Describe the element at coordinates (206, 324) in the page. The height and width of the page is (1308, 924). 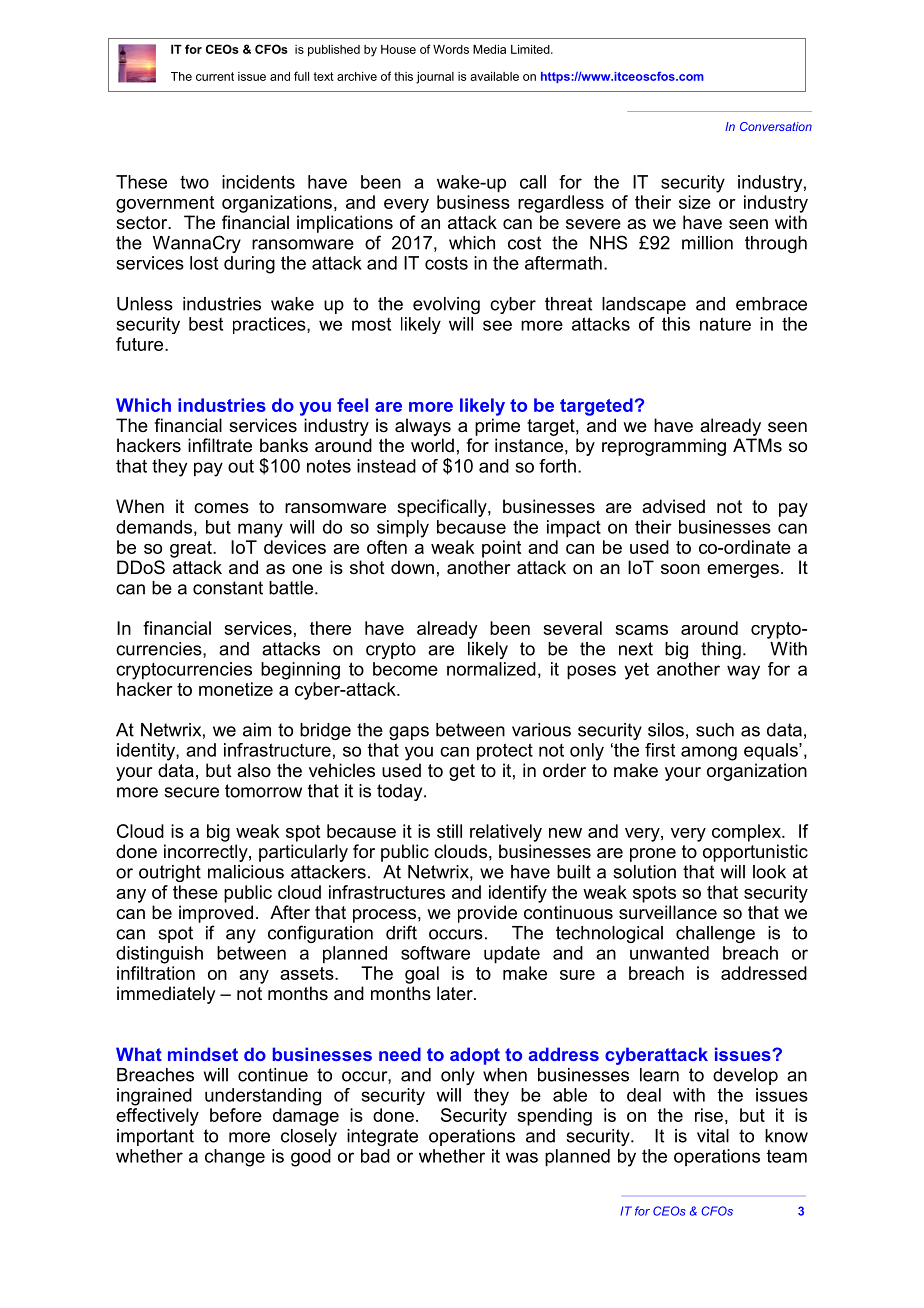
I see `best` at that location.
